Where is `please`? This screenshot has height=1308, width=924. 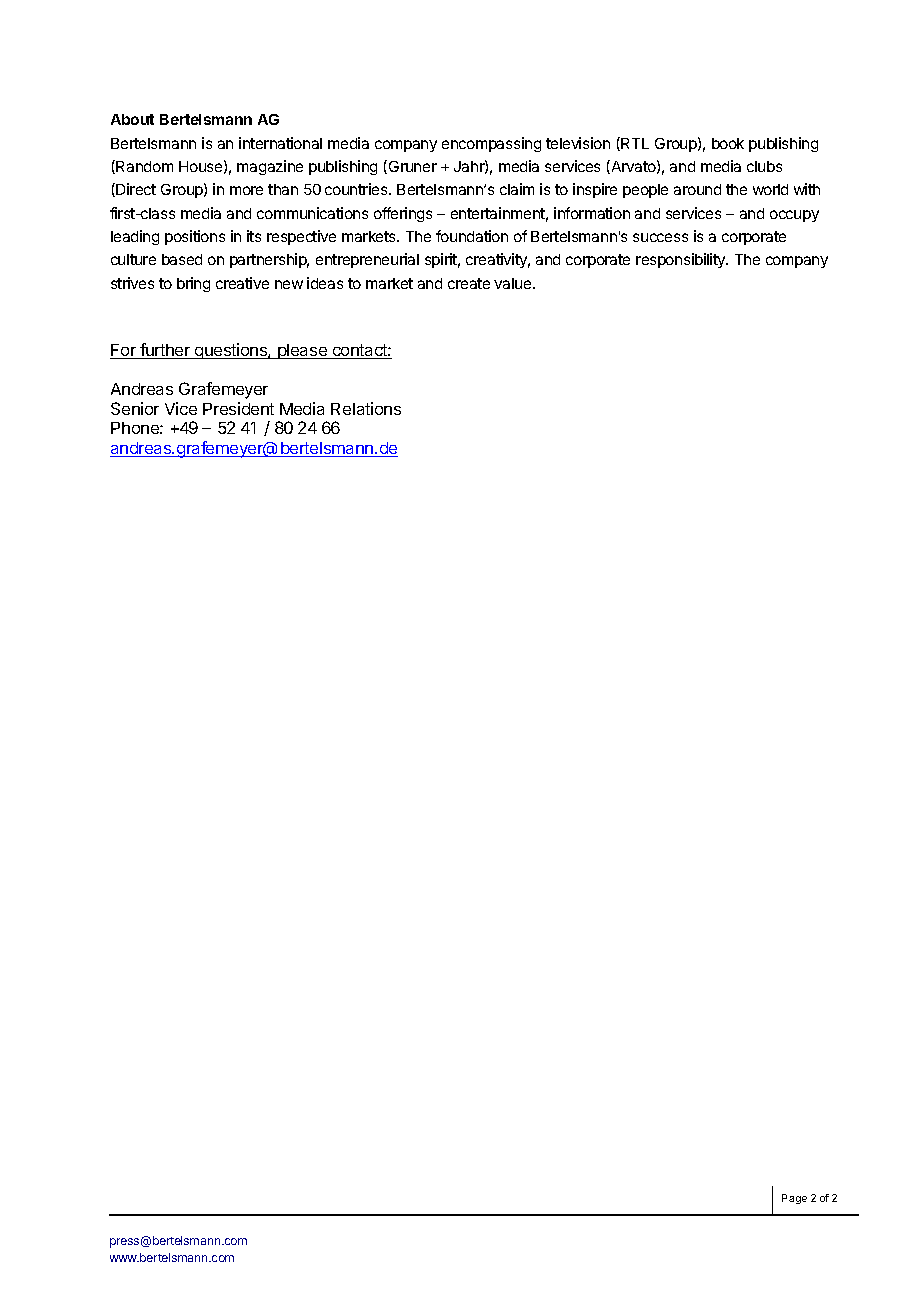 please is located at coordinates (302, 351).
